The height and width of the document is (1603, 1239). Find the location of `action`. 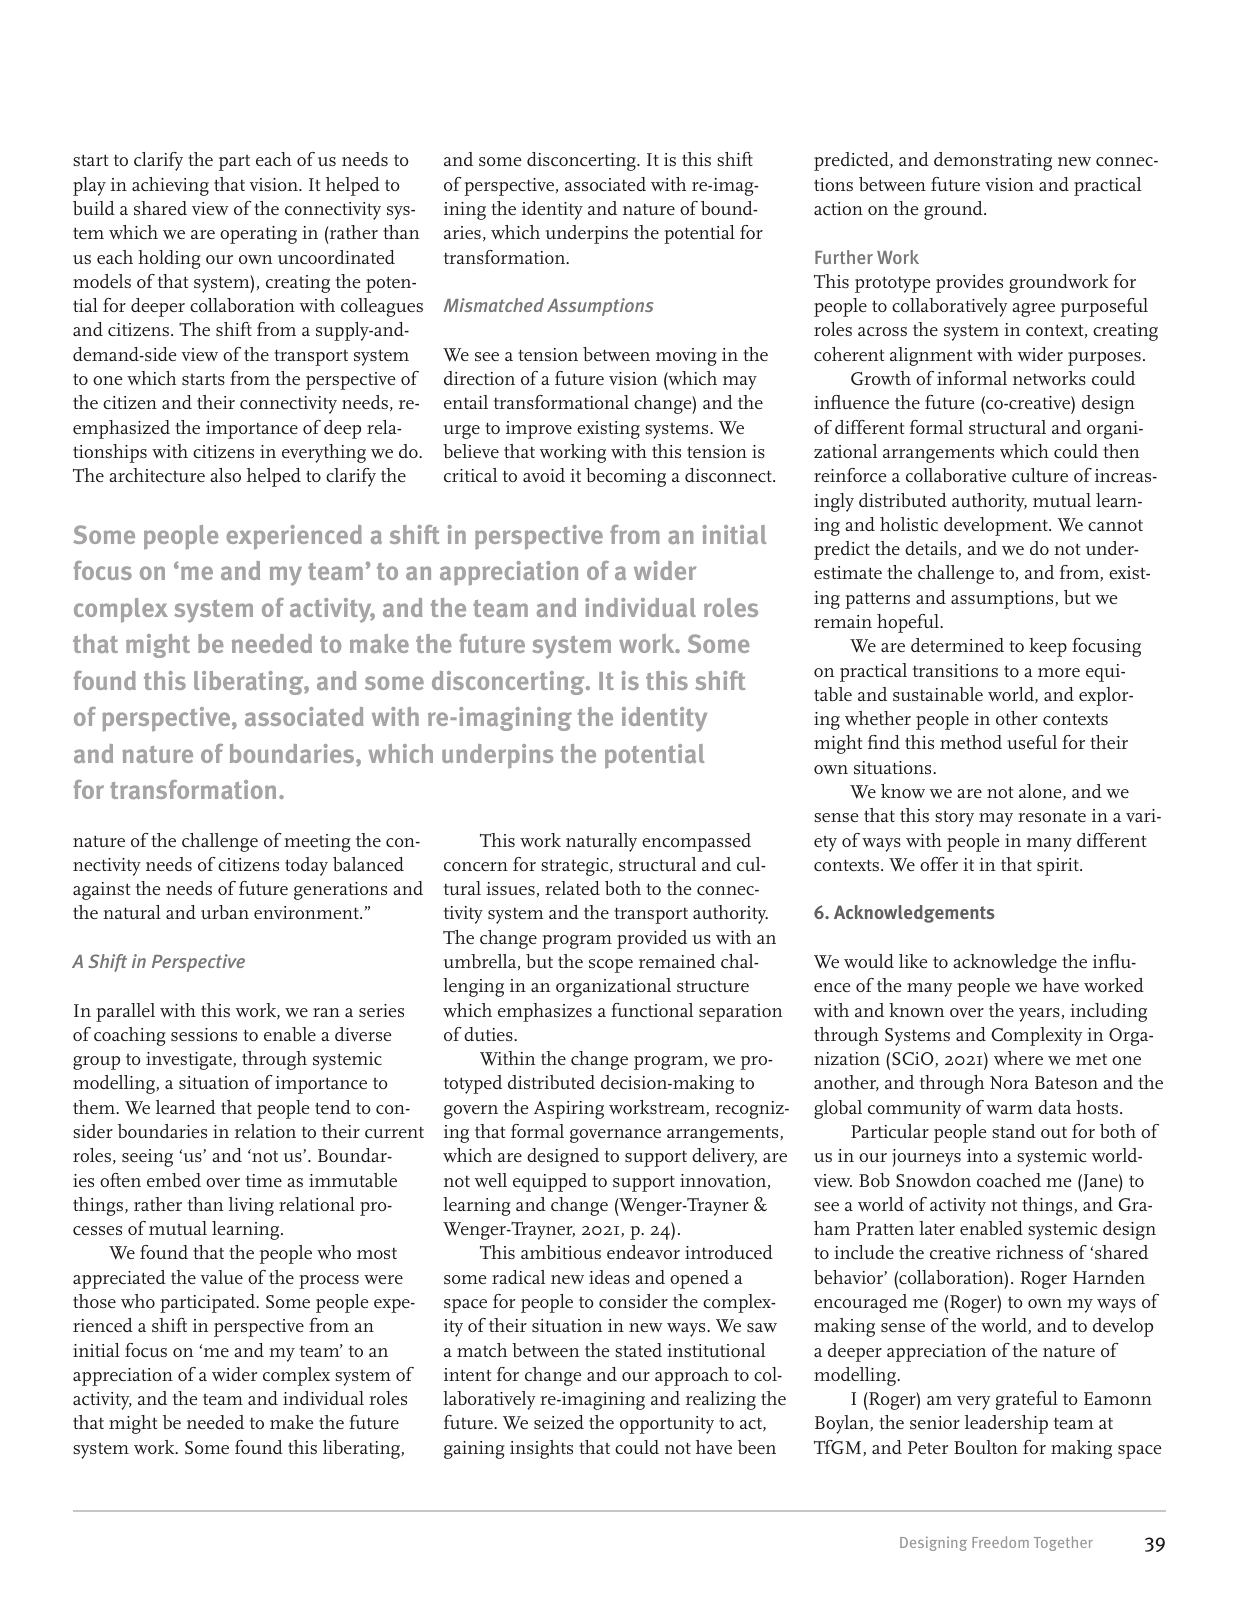

action is located at coordinates (838, 208).
